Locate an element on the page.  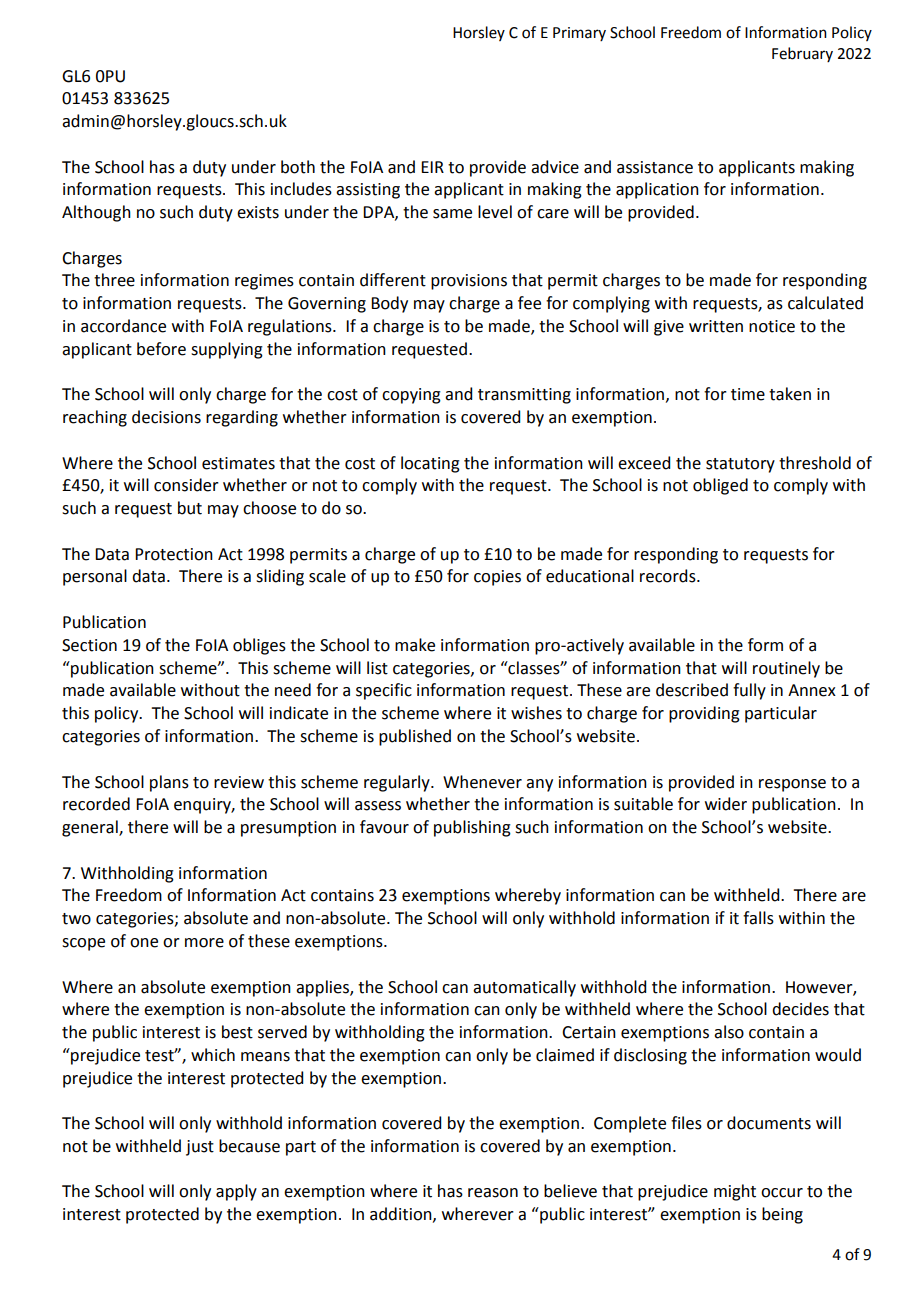
copying is located at coordinates (411, 396).
